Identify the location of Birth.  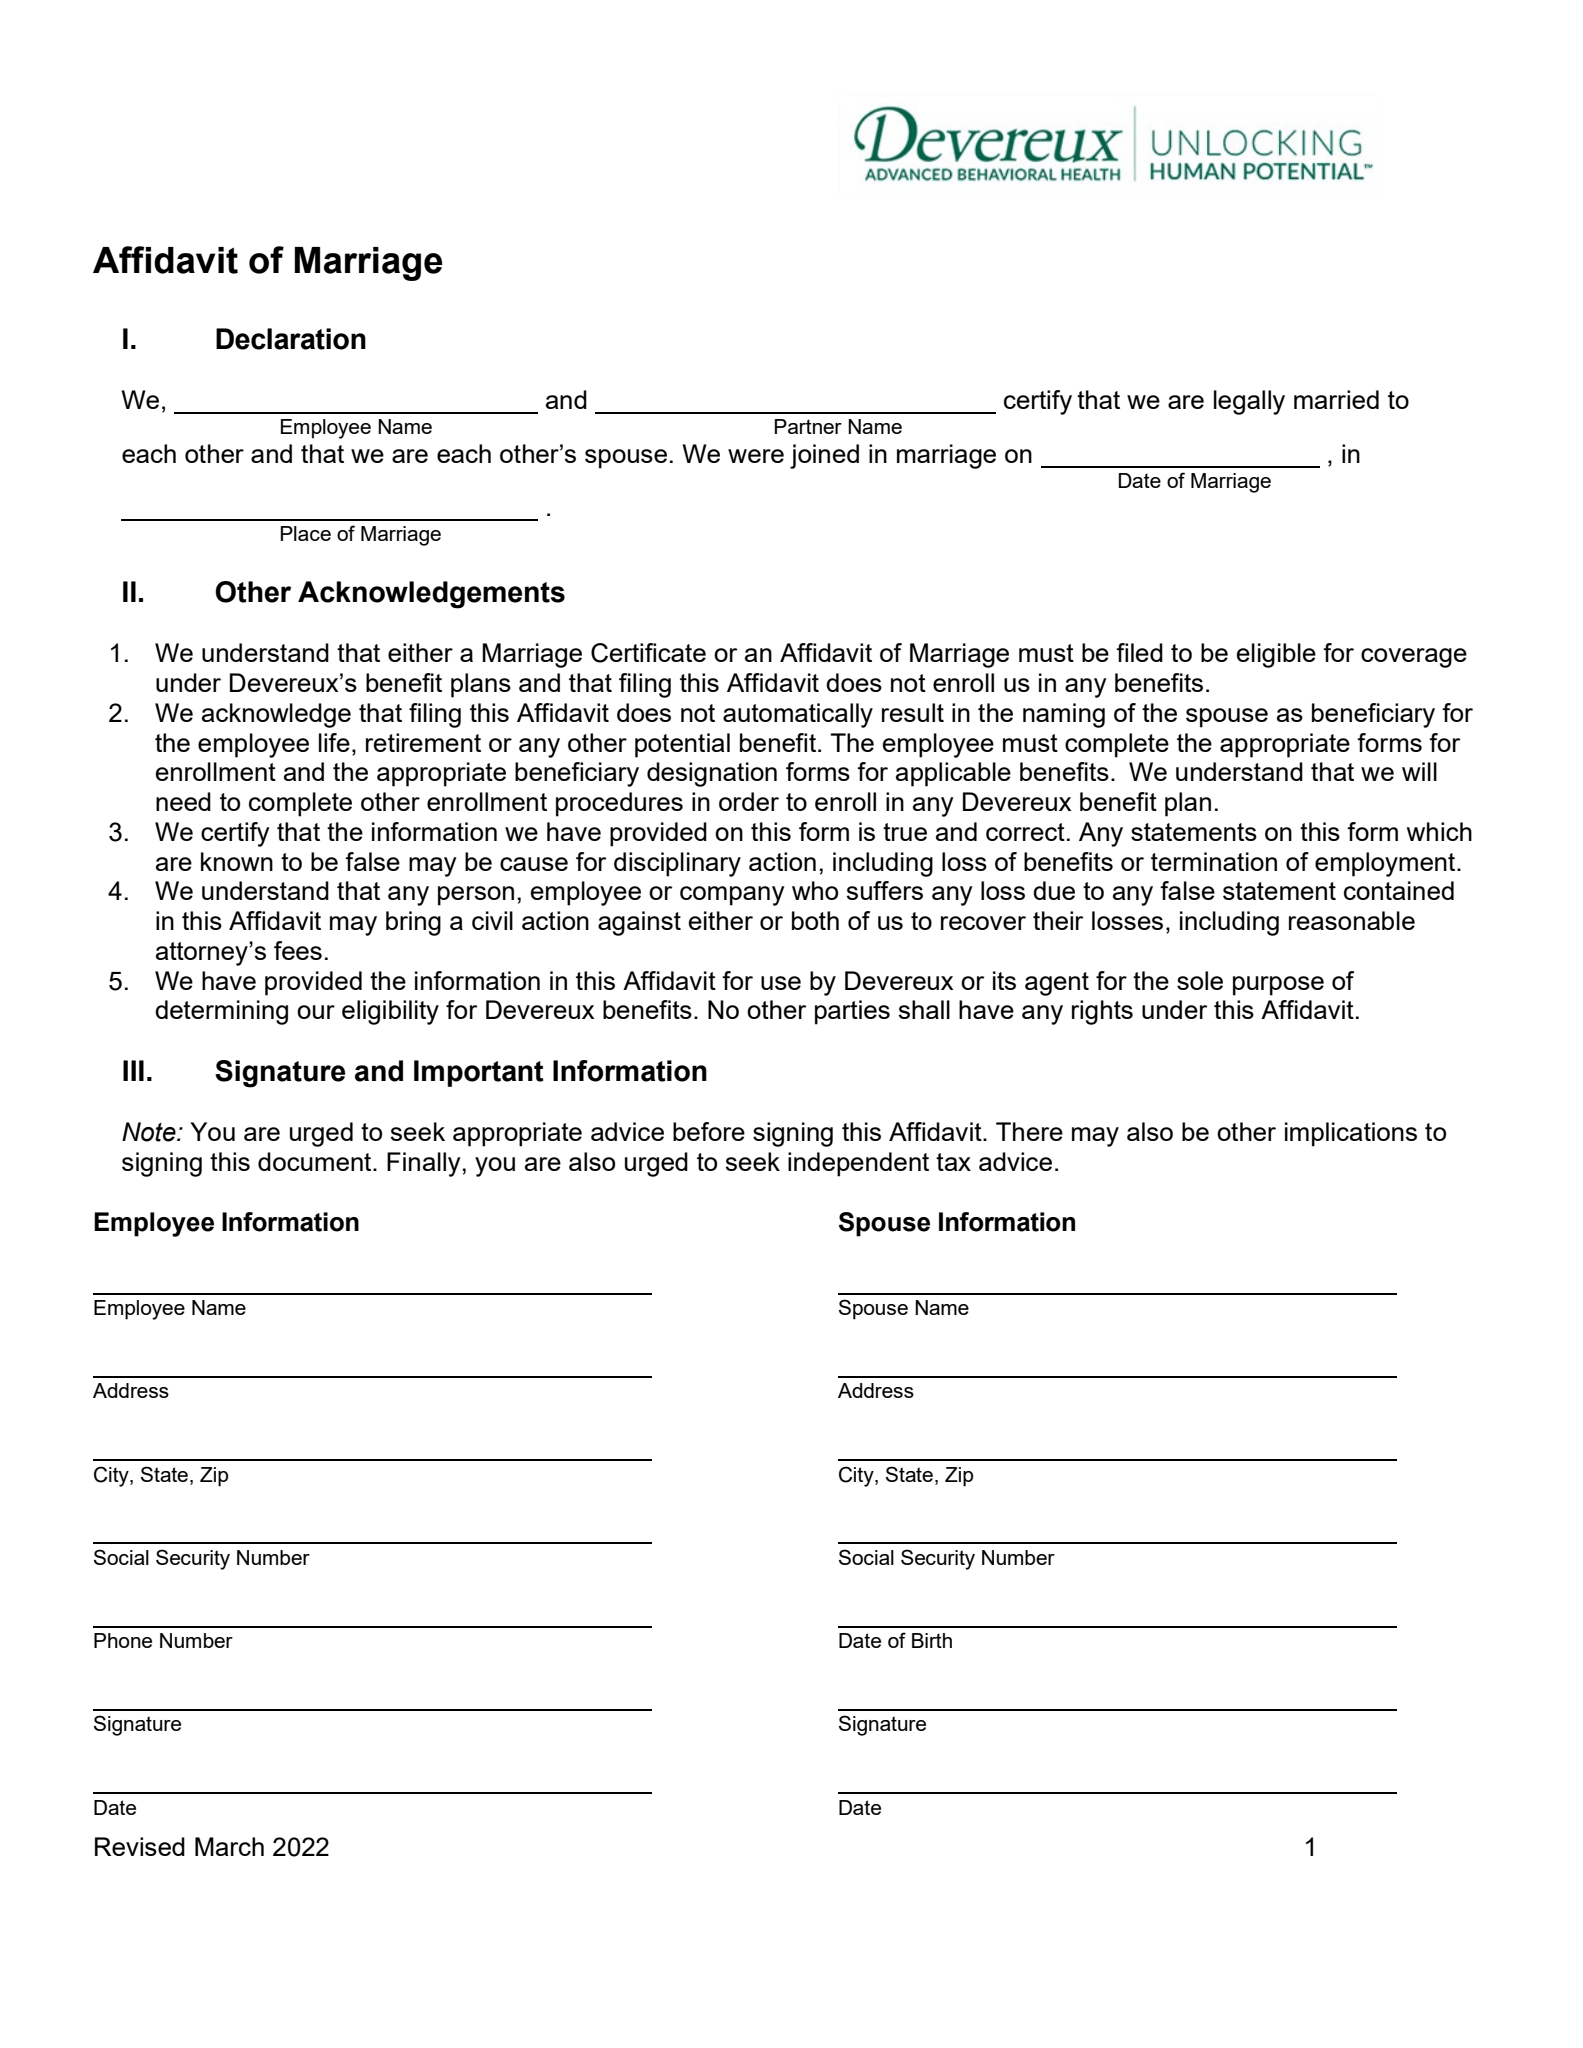
(932, 1640).
